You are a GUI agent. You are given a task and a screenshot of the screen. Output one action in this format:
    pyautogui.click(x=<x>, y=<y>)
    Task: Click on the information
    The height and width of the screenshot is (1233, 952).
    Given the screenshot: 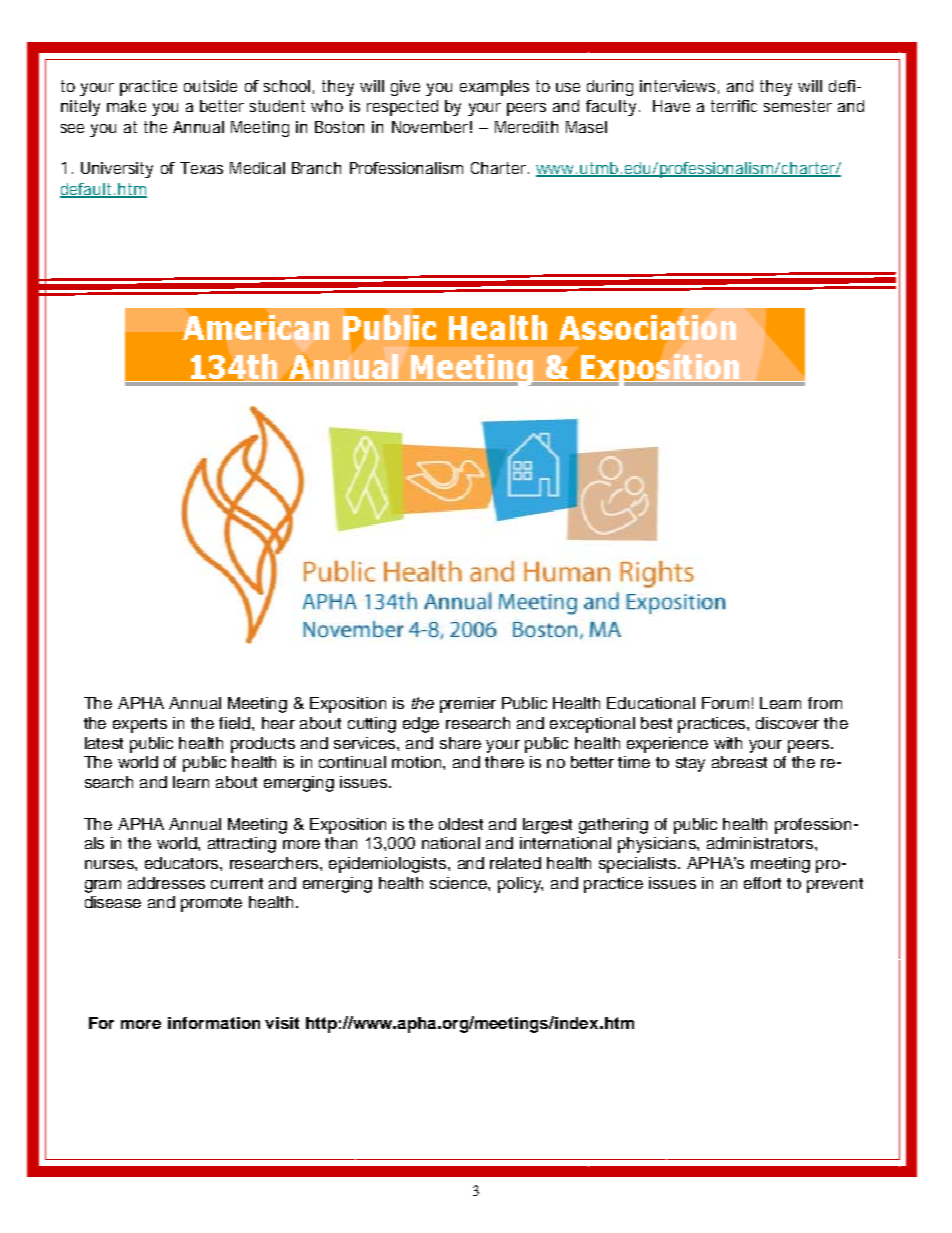 What is the action you would take?
    pyautogui.click(x=214, y=1023)
